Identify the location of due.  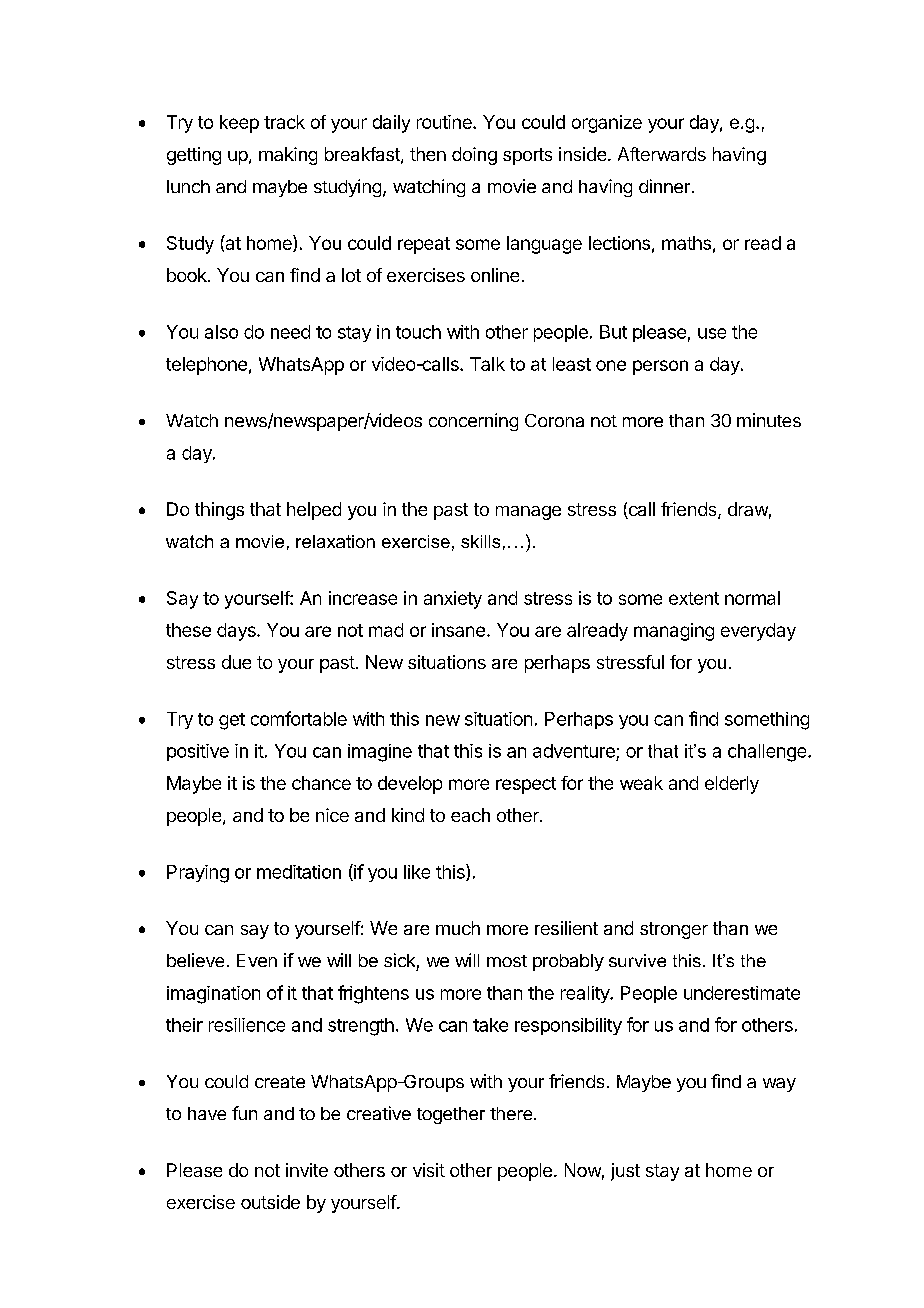
(236, 662).
